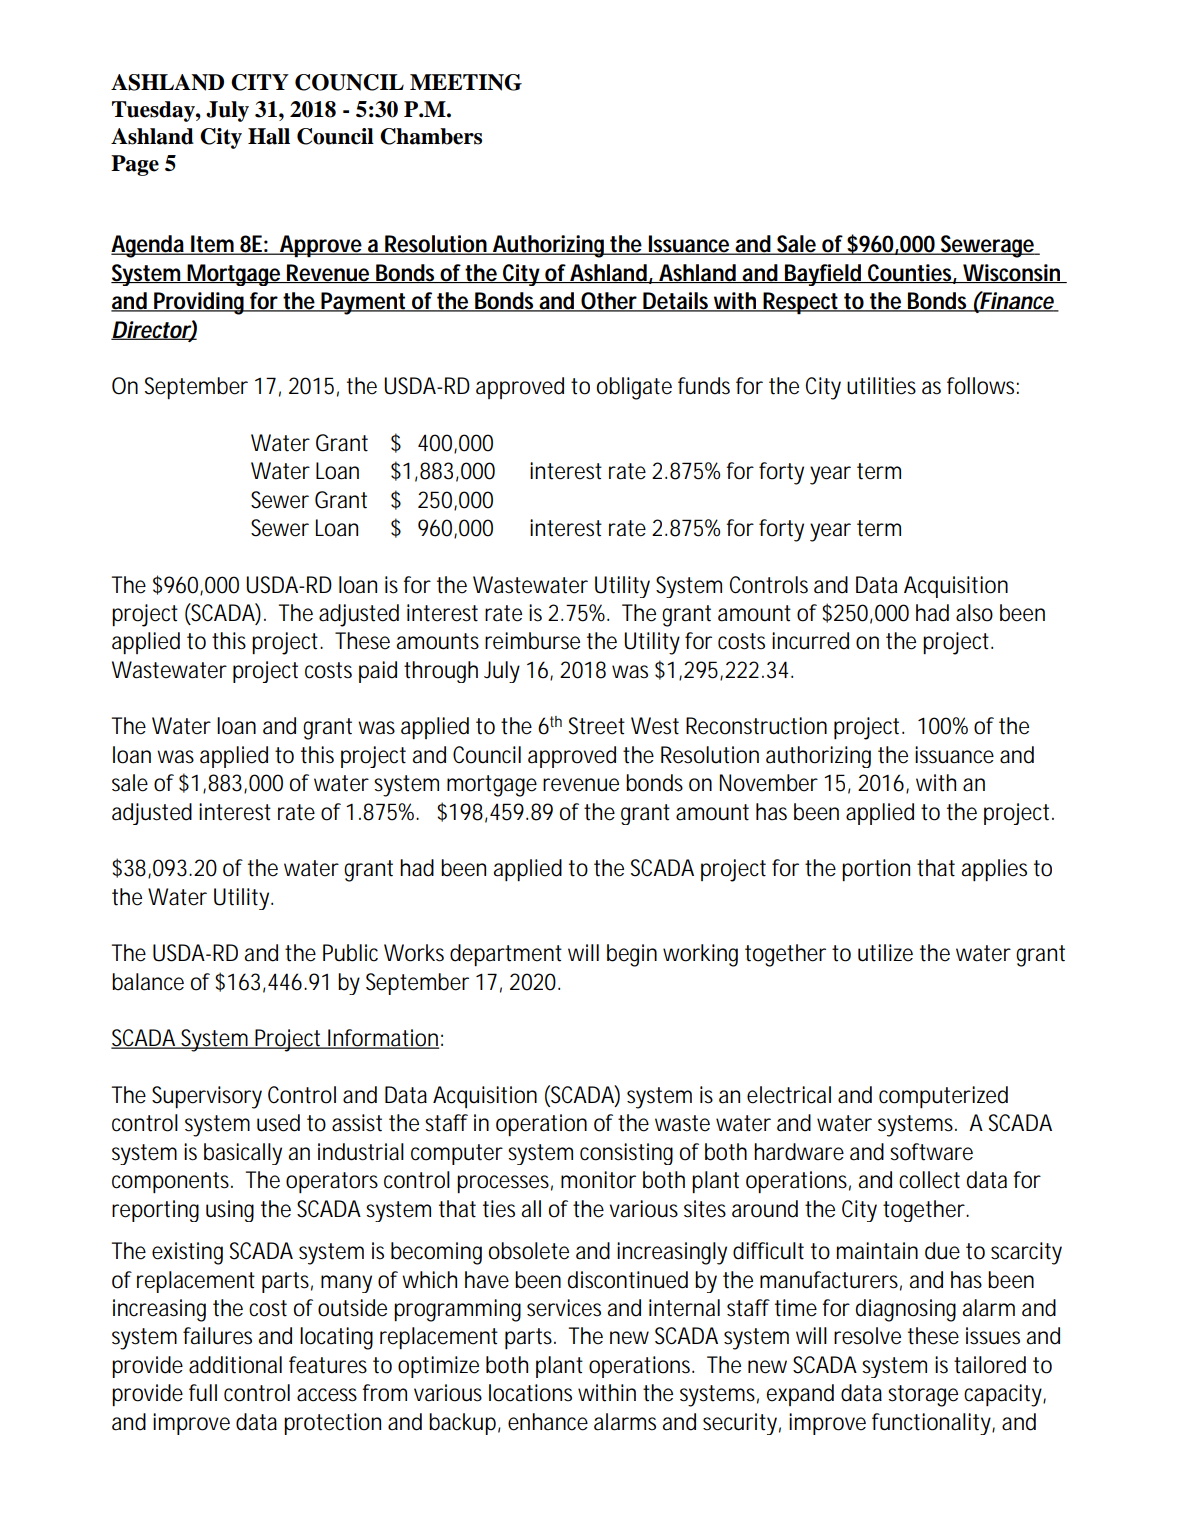  What do you see at coordinates (768, 783) in the screenshot?
I see `November` at bounding box center [768, 783].
